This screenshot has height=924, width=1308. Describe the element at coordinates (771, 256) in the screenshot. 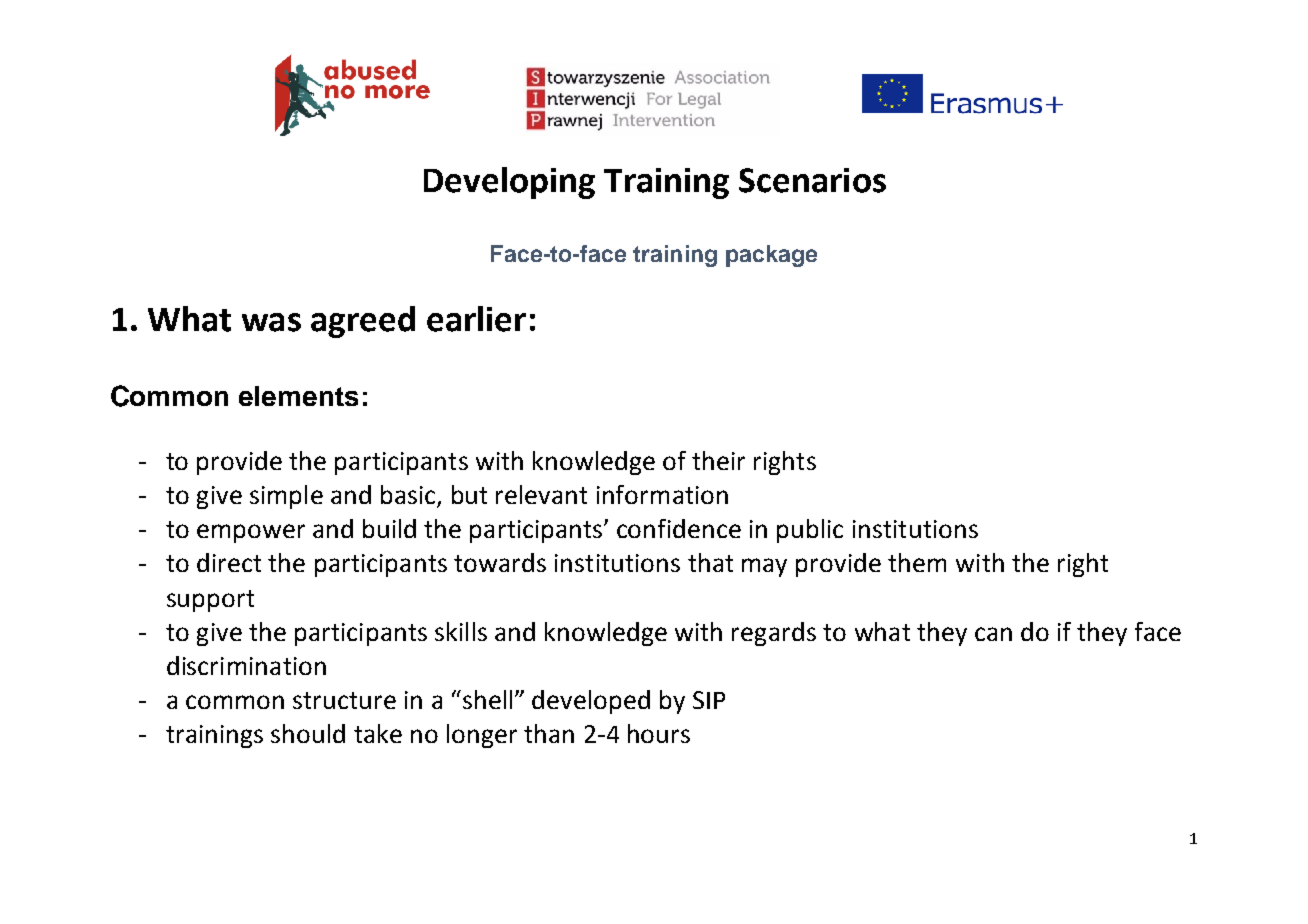

I see `package` at that location.
